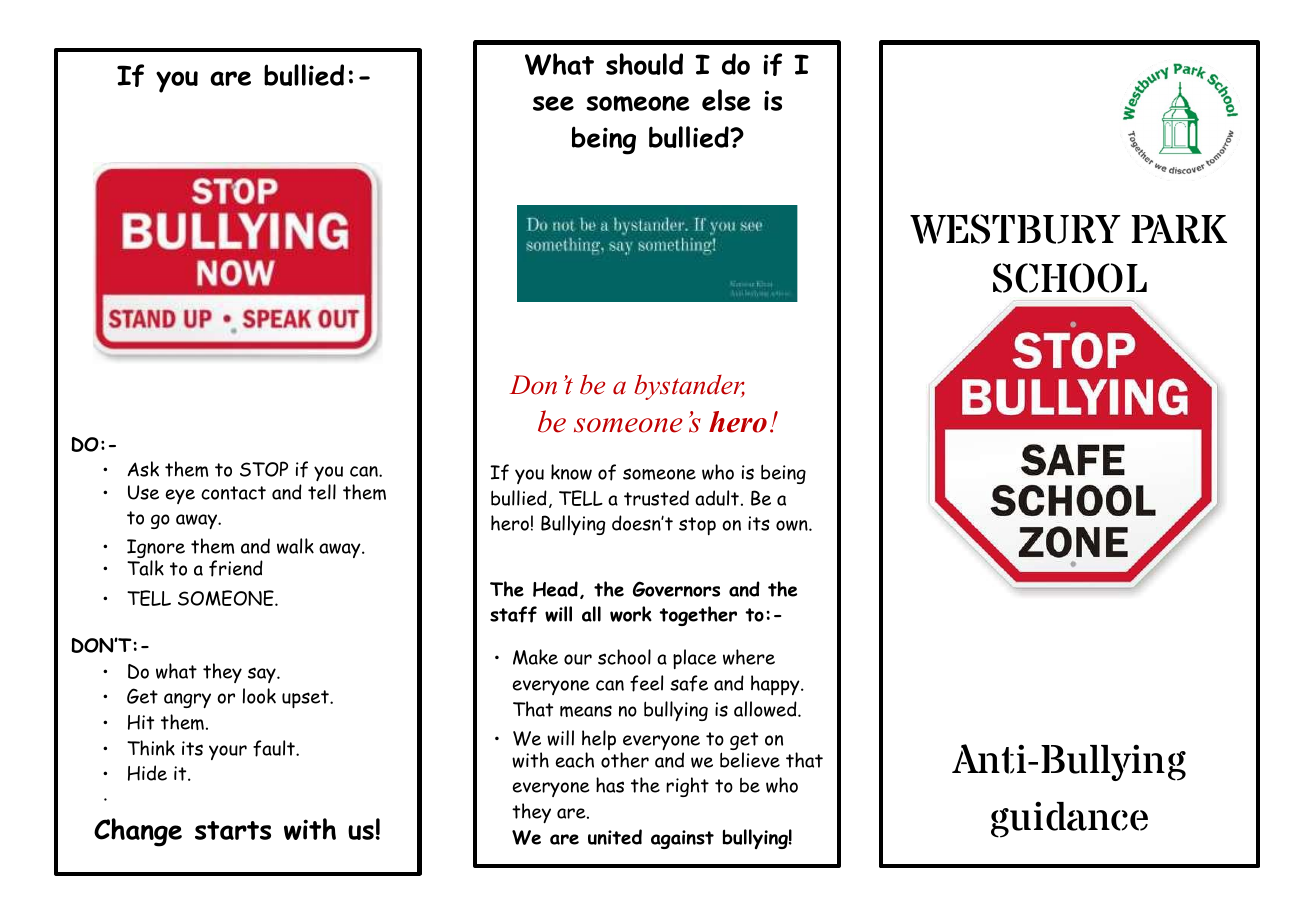 Image resolution: width=1308 pixels, height=924 pixels. What do you see at coordinates (776, 685) in the screenshot?
I see `happy` at bounding box center [776, 685].
